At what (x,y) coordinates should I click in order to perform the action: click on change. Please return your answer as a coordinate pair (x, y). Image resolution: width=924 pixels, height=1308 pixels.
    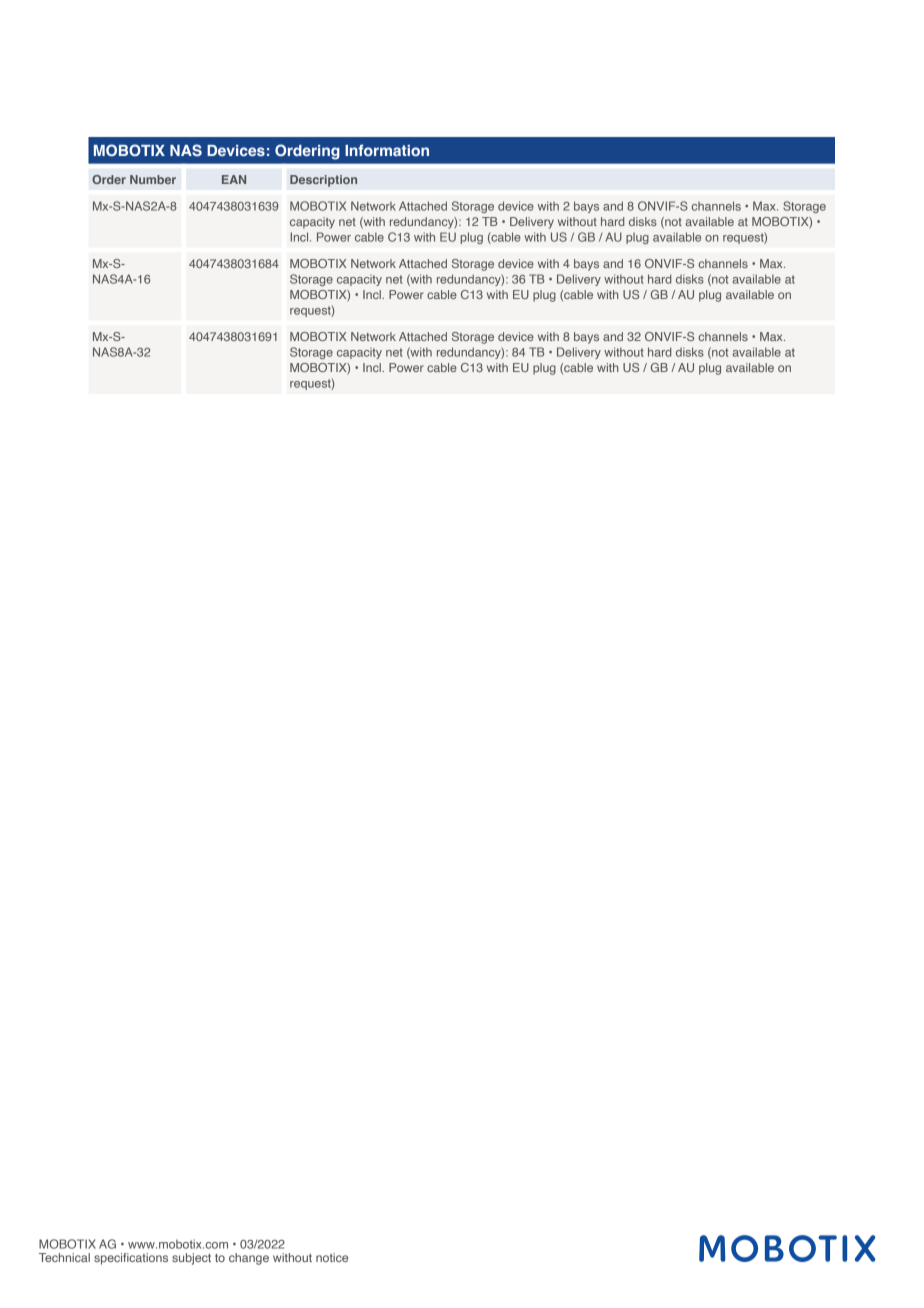
    Looking at the image, I should click on (249, 1259).
